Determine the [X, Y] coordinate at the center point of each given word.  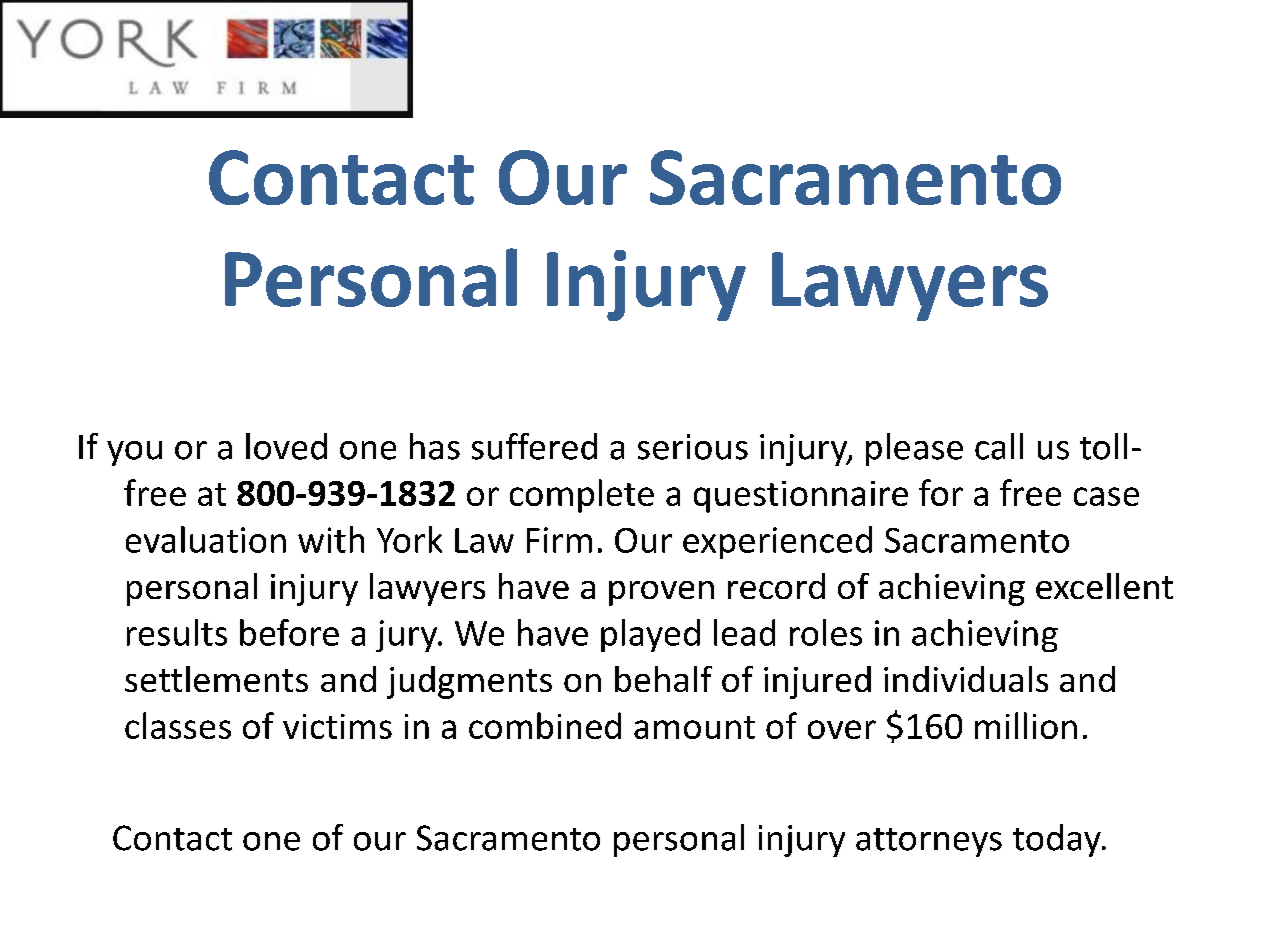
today [1058, 840]
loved [286, 446]
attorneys [929, 842]
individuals [966, 679]
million [1026, 725]
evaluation [206, 539]
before [289, 632]
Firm [559, 540]
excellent [1104, 586]
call [999, 446]
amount [694, 727]
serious [693, 447]
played [650, 635]
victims [337, 726]
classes [178, 725]
